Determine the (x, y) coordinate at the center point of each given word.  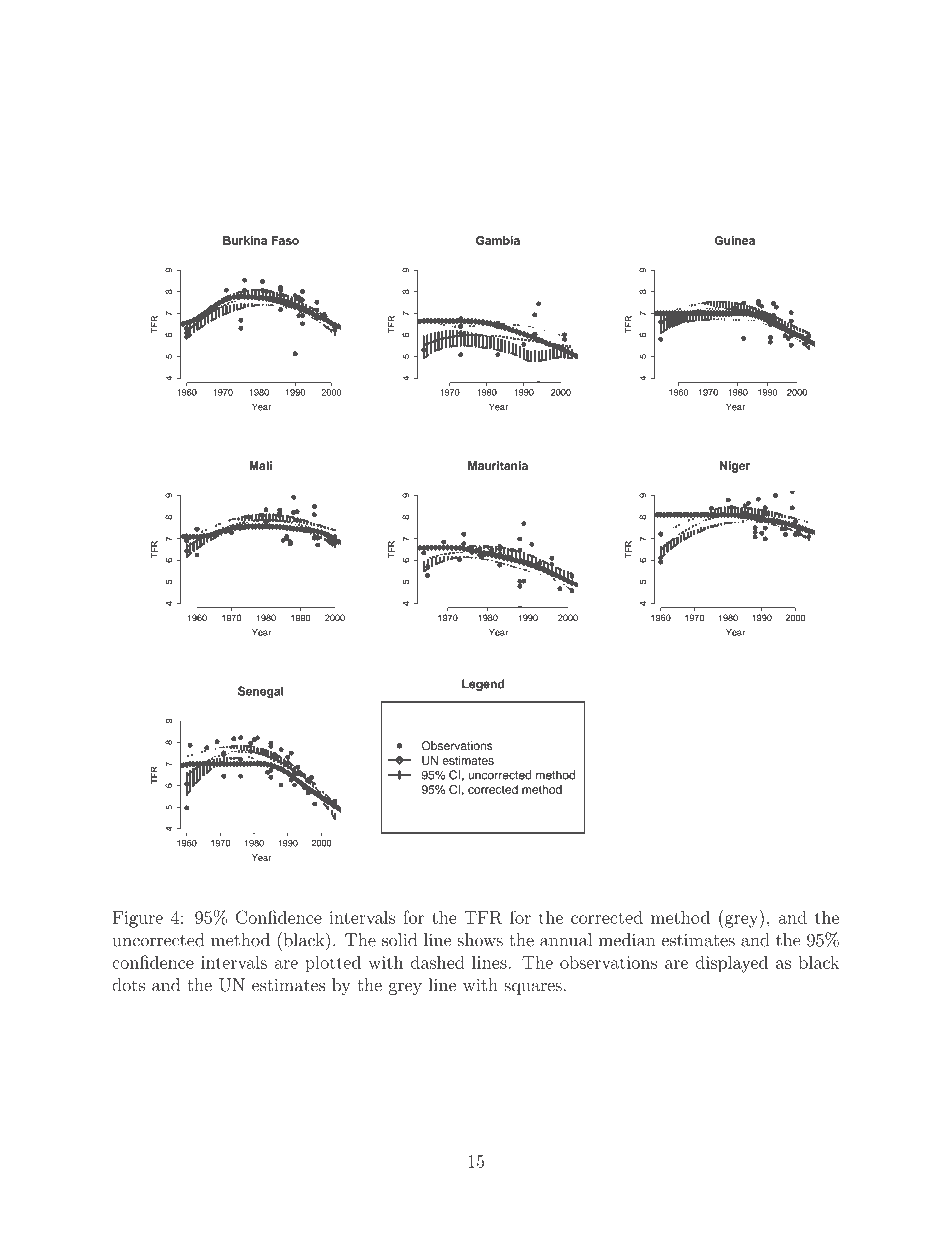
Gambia (498, 240)
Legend (483, 685)
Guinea (734, 240)
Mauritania (498, 465)
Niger (735, 467)
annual (566, 940)
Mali (261, 465)
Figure (138, 919)
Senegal (261, 692)
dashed (438, 962)
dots (128, 985)
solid (399, 940)
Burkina (245, 240)
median (627, 940)
